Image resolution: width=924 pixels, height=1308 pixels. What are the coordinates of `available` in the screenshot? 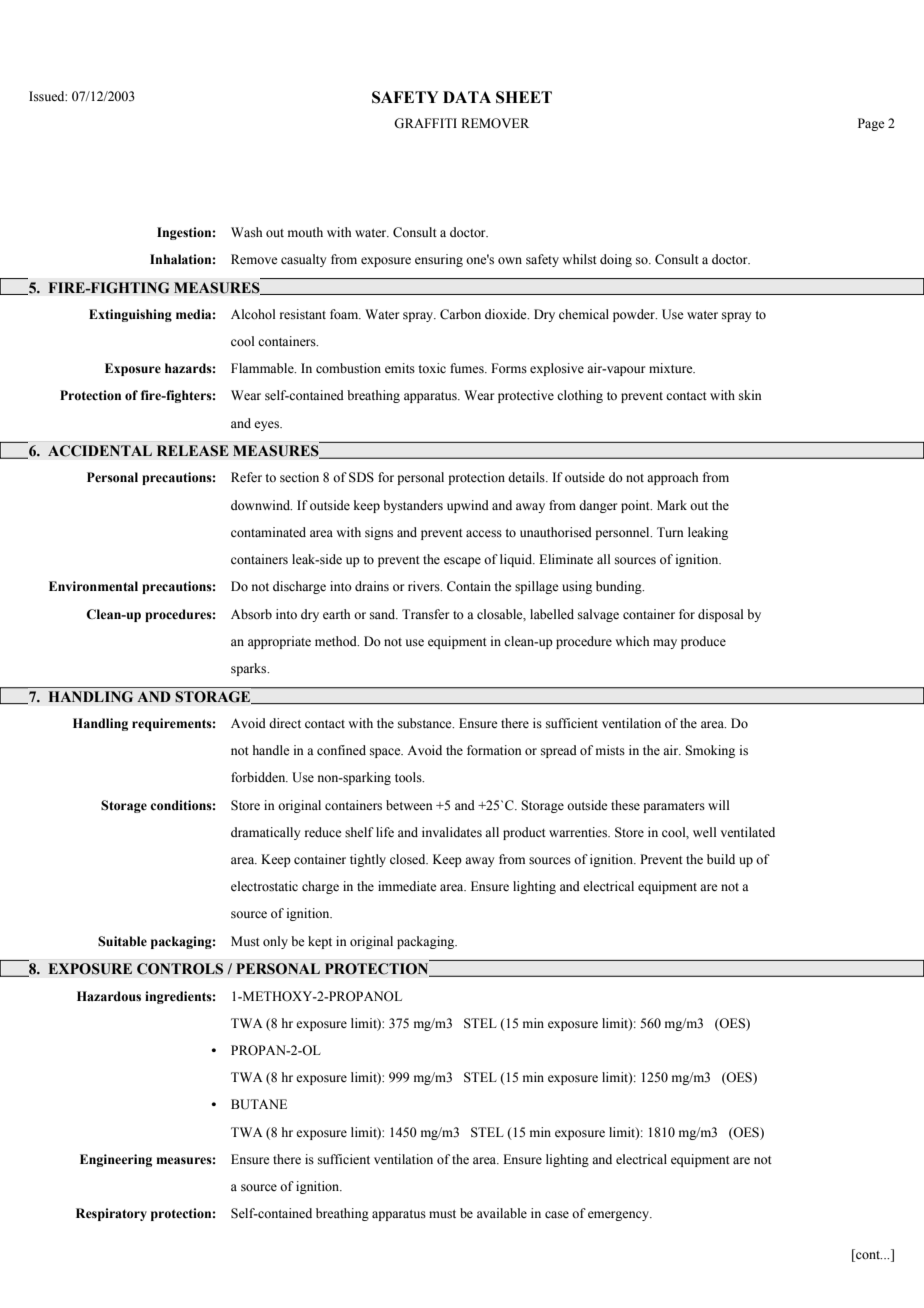 It's located at (502, 1213).
